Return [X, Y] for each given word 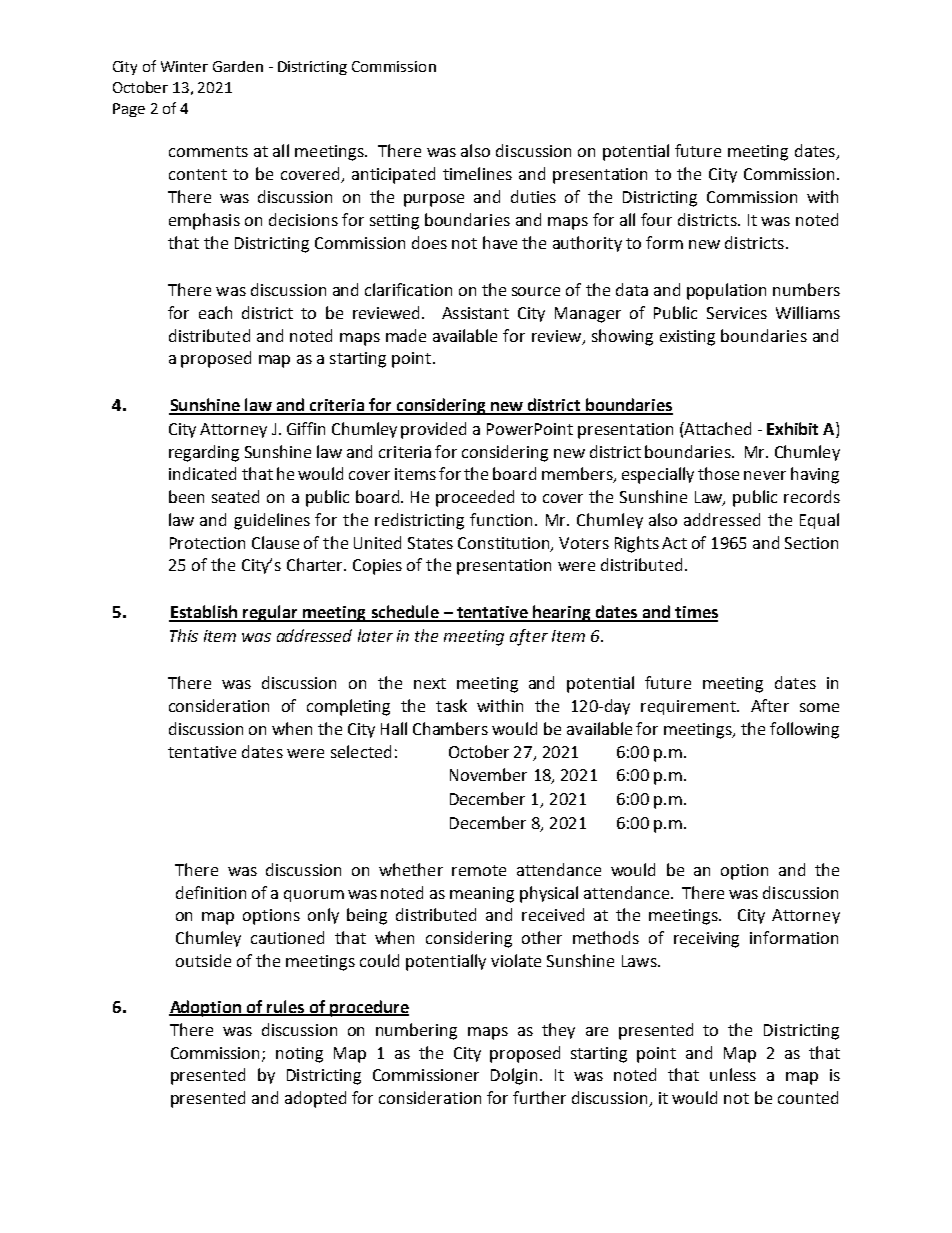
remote [479, 870]
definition [211, 892]
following [804, 730]
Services [737, 313]
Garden [238, 66]
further [539, 1097]
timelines [477, 173]
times [695, 613]
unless [733, 1074]
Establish [204, 613]
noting [299, 1055]
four [656, 219]
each [215, 312]
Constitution [505, 544]
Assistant [475, 313]
